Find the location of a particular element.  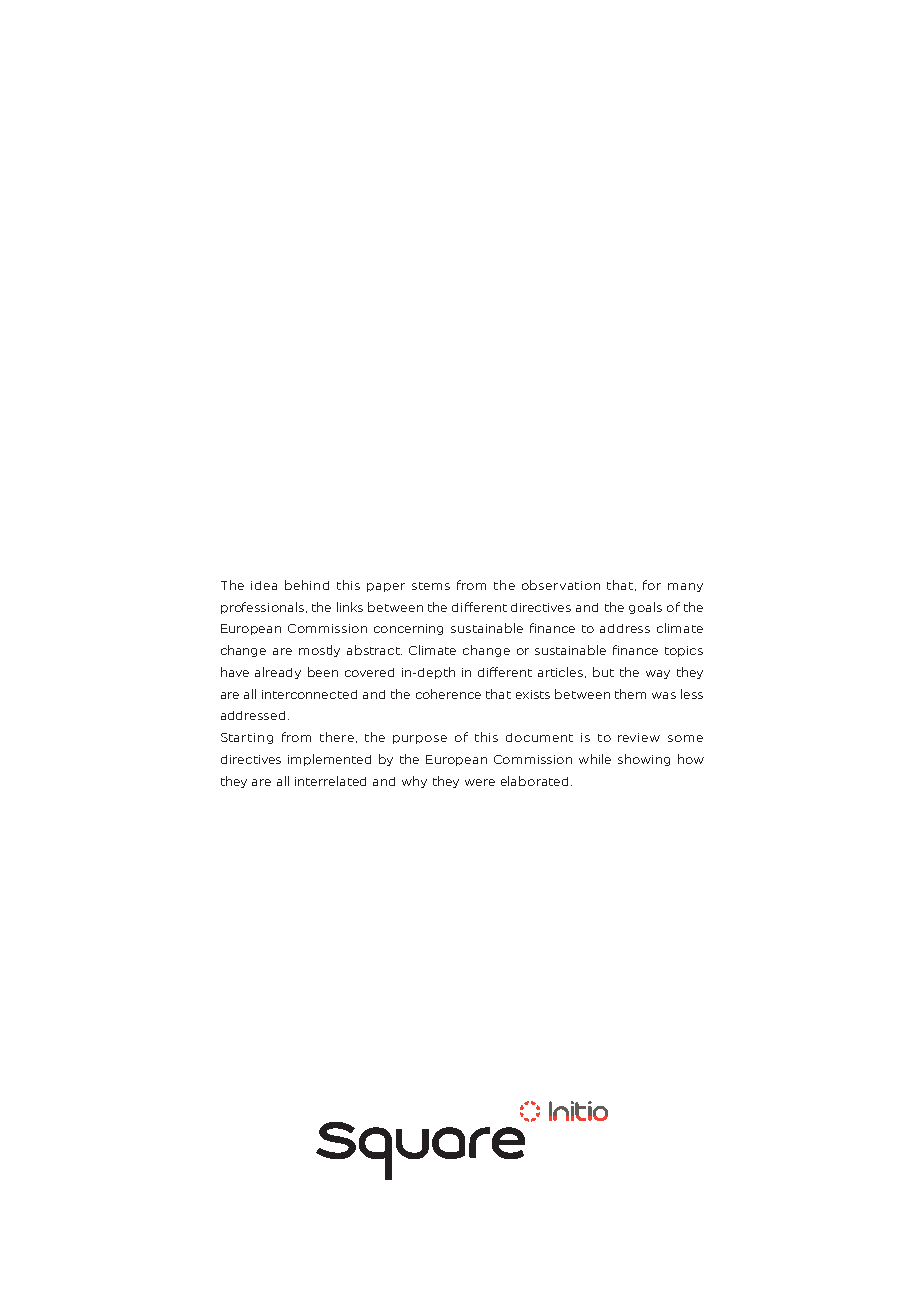

them is located at coordinates (630, 694).
